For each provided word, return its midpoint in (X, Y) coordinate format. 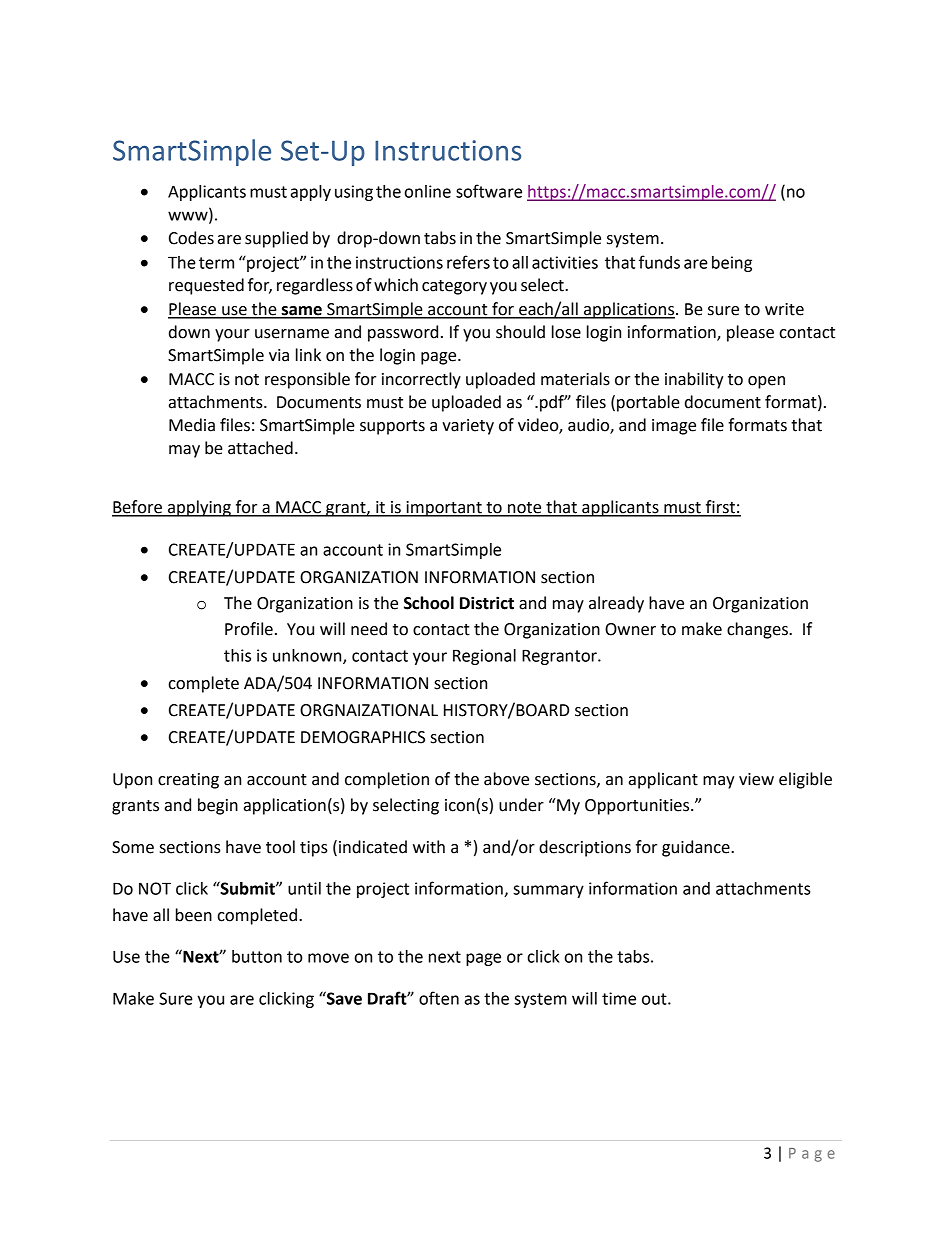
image (674, 427)
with (429, 847)
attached (260, 448)
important (444, 509)
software (489, 191)
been (194, 915)
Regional (484, 657)
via (279, 355)
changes (758, 630)
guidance (697, 848)
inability (694, 380)
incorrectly (421, 380)
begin (218, 806)
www (189, 216)
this (237, 655)
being (732, 264)
